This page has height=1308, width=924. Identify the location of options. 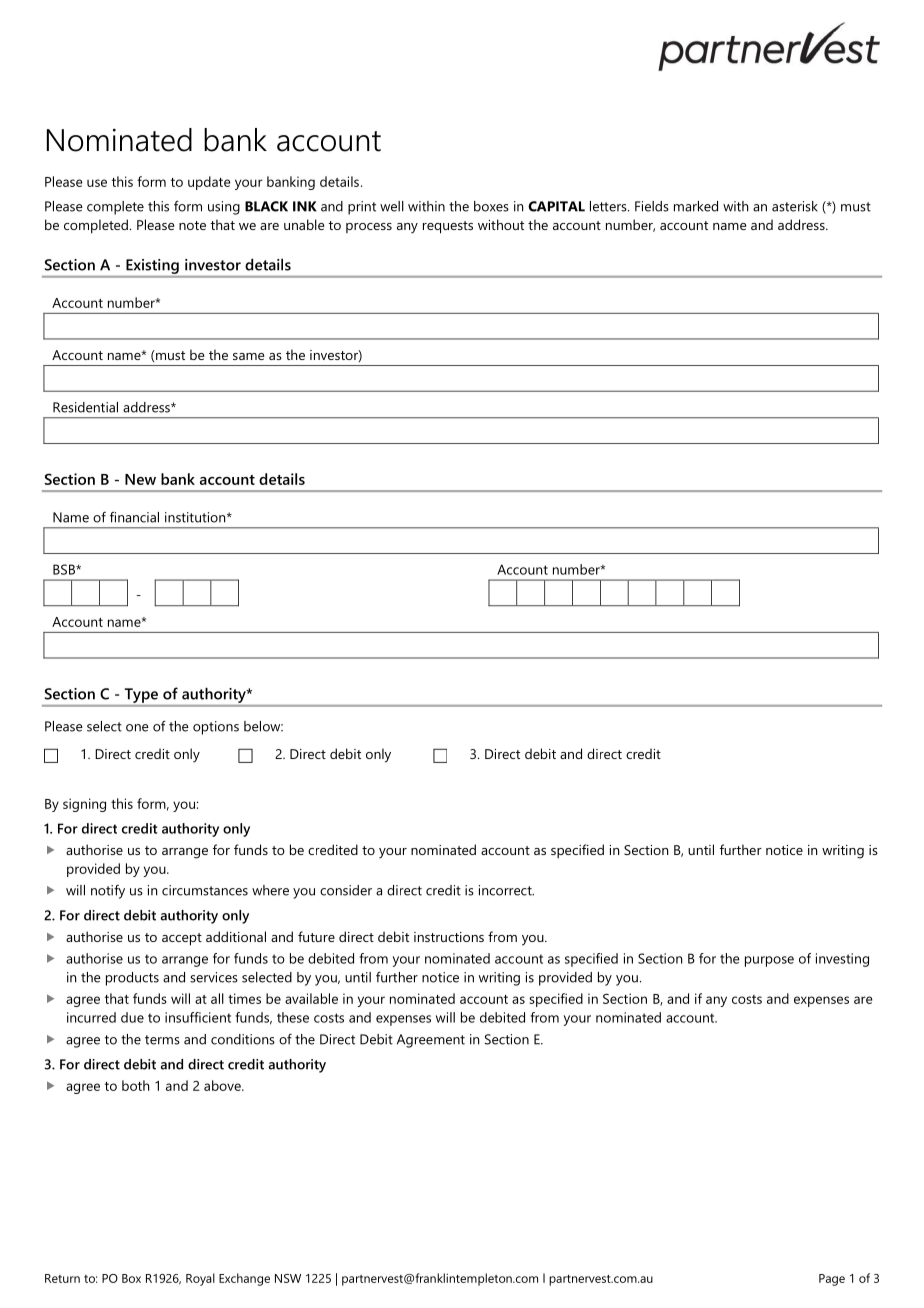
(216, 728).
